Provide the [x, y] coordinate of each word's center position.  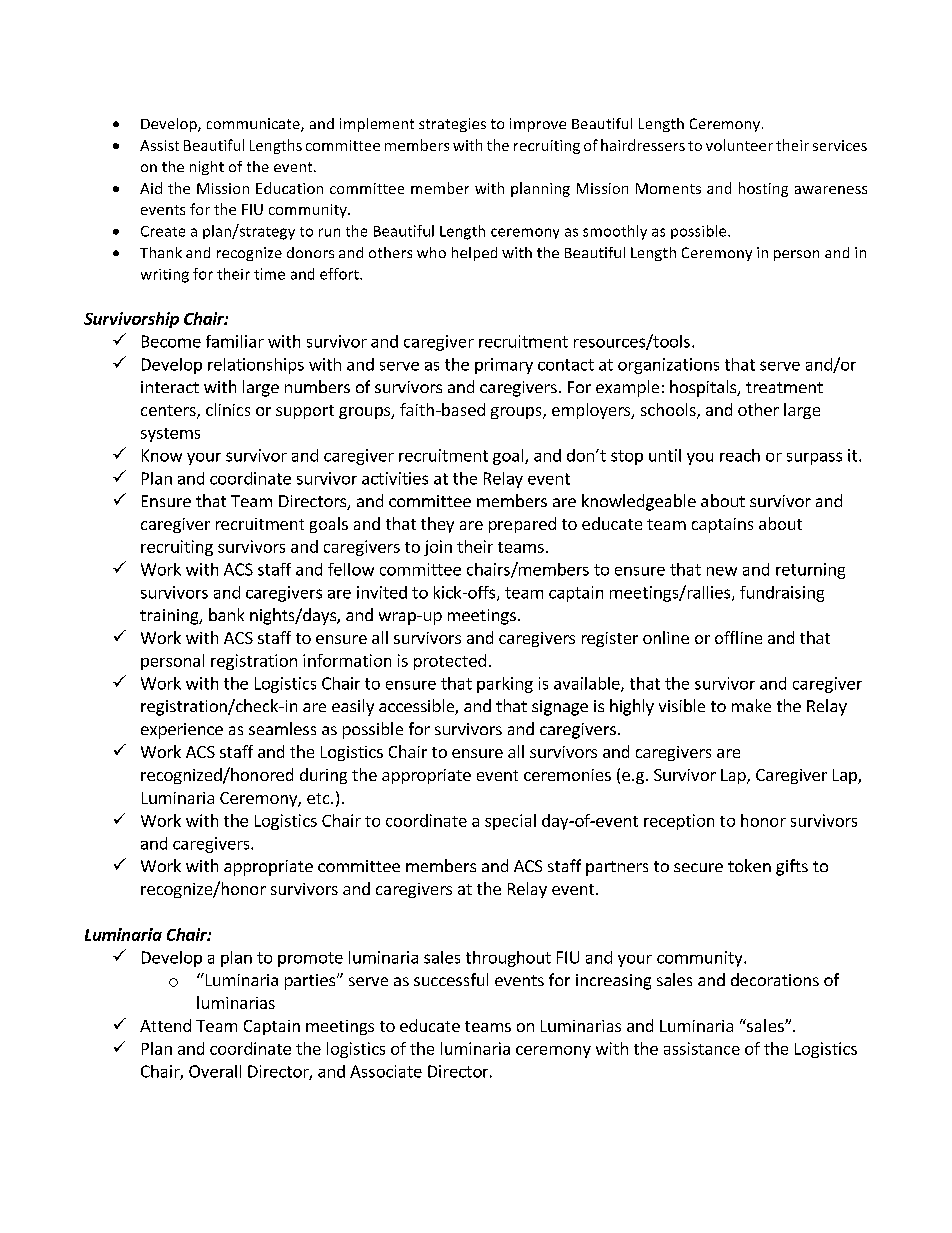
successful [451, 979]
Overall [215, 1071]
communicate [254, 125]
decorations [775, 979]
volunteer [739, 145]
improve [538, 125]
